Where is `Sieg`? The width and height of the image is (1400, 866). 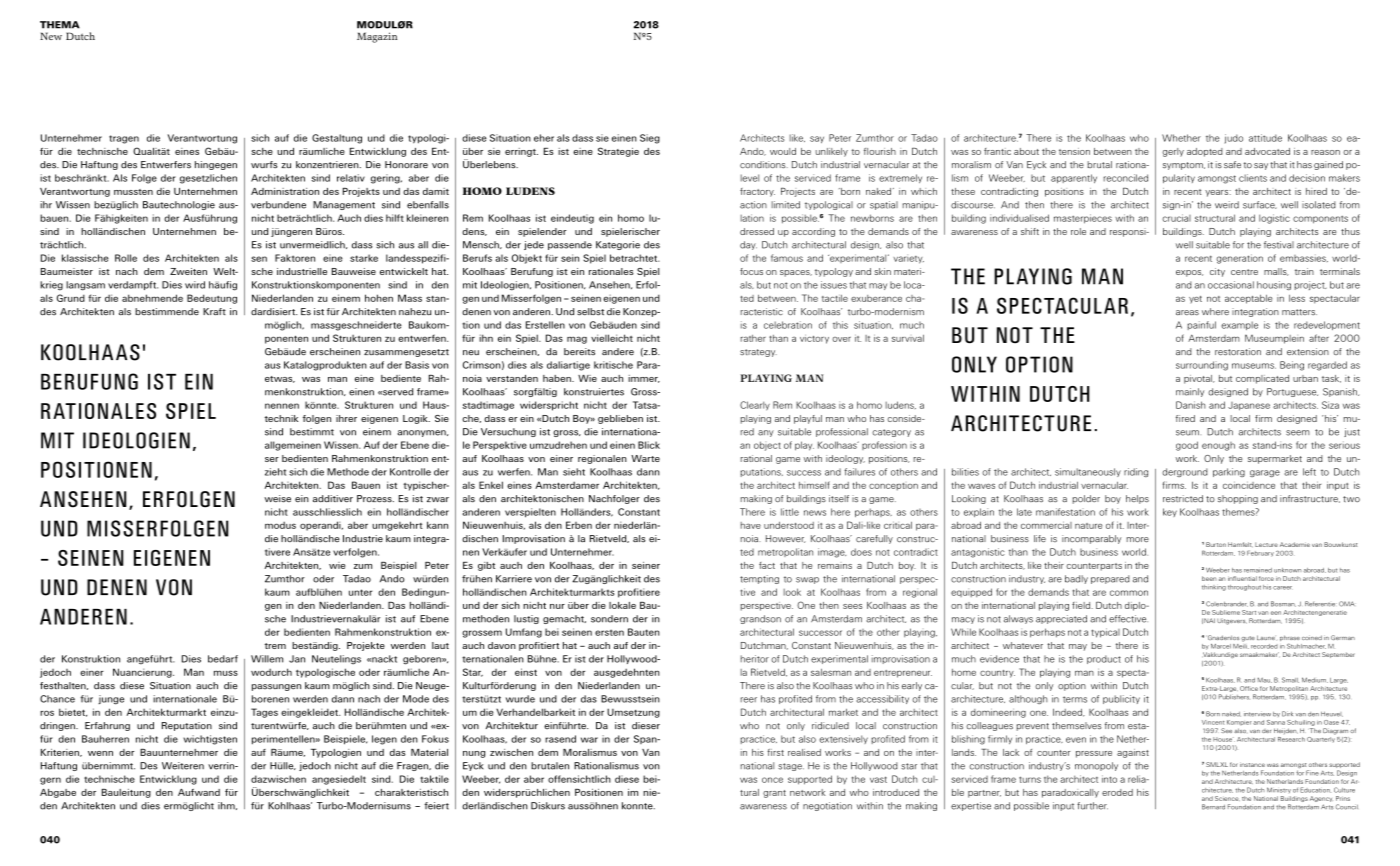
Sieg is located at coordinates (650, 139).
